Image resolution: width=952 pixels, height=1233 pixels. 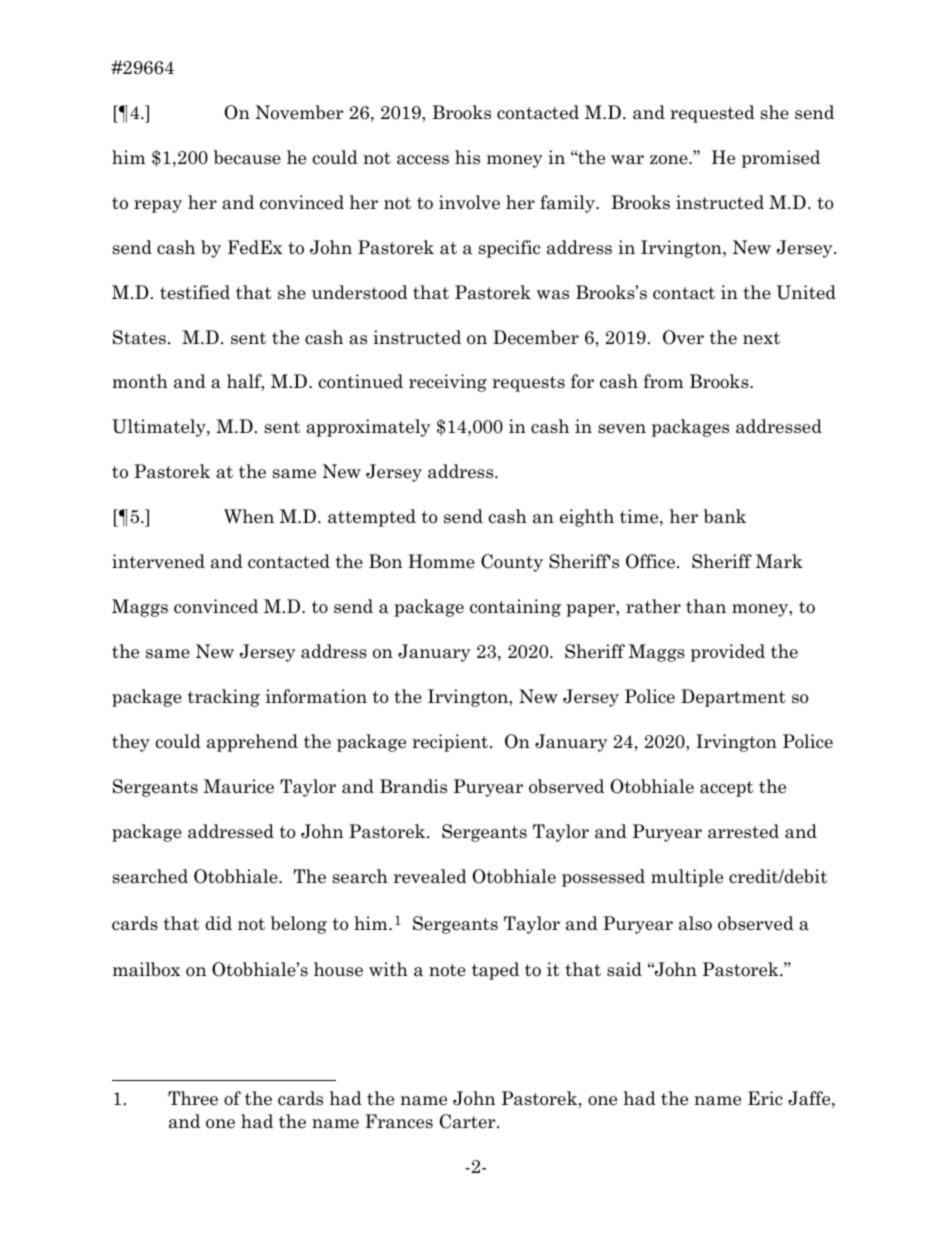 What do you see at coordinates (441, 561) in the screenshot?
I see `Homme` at bounding box center [441, 561].
